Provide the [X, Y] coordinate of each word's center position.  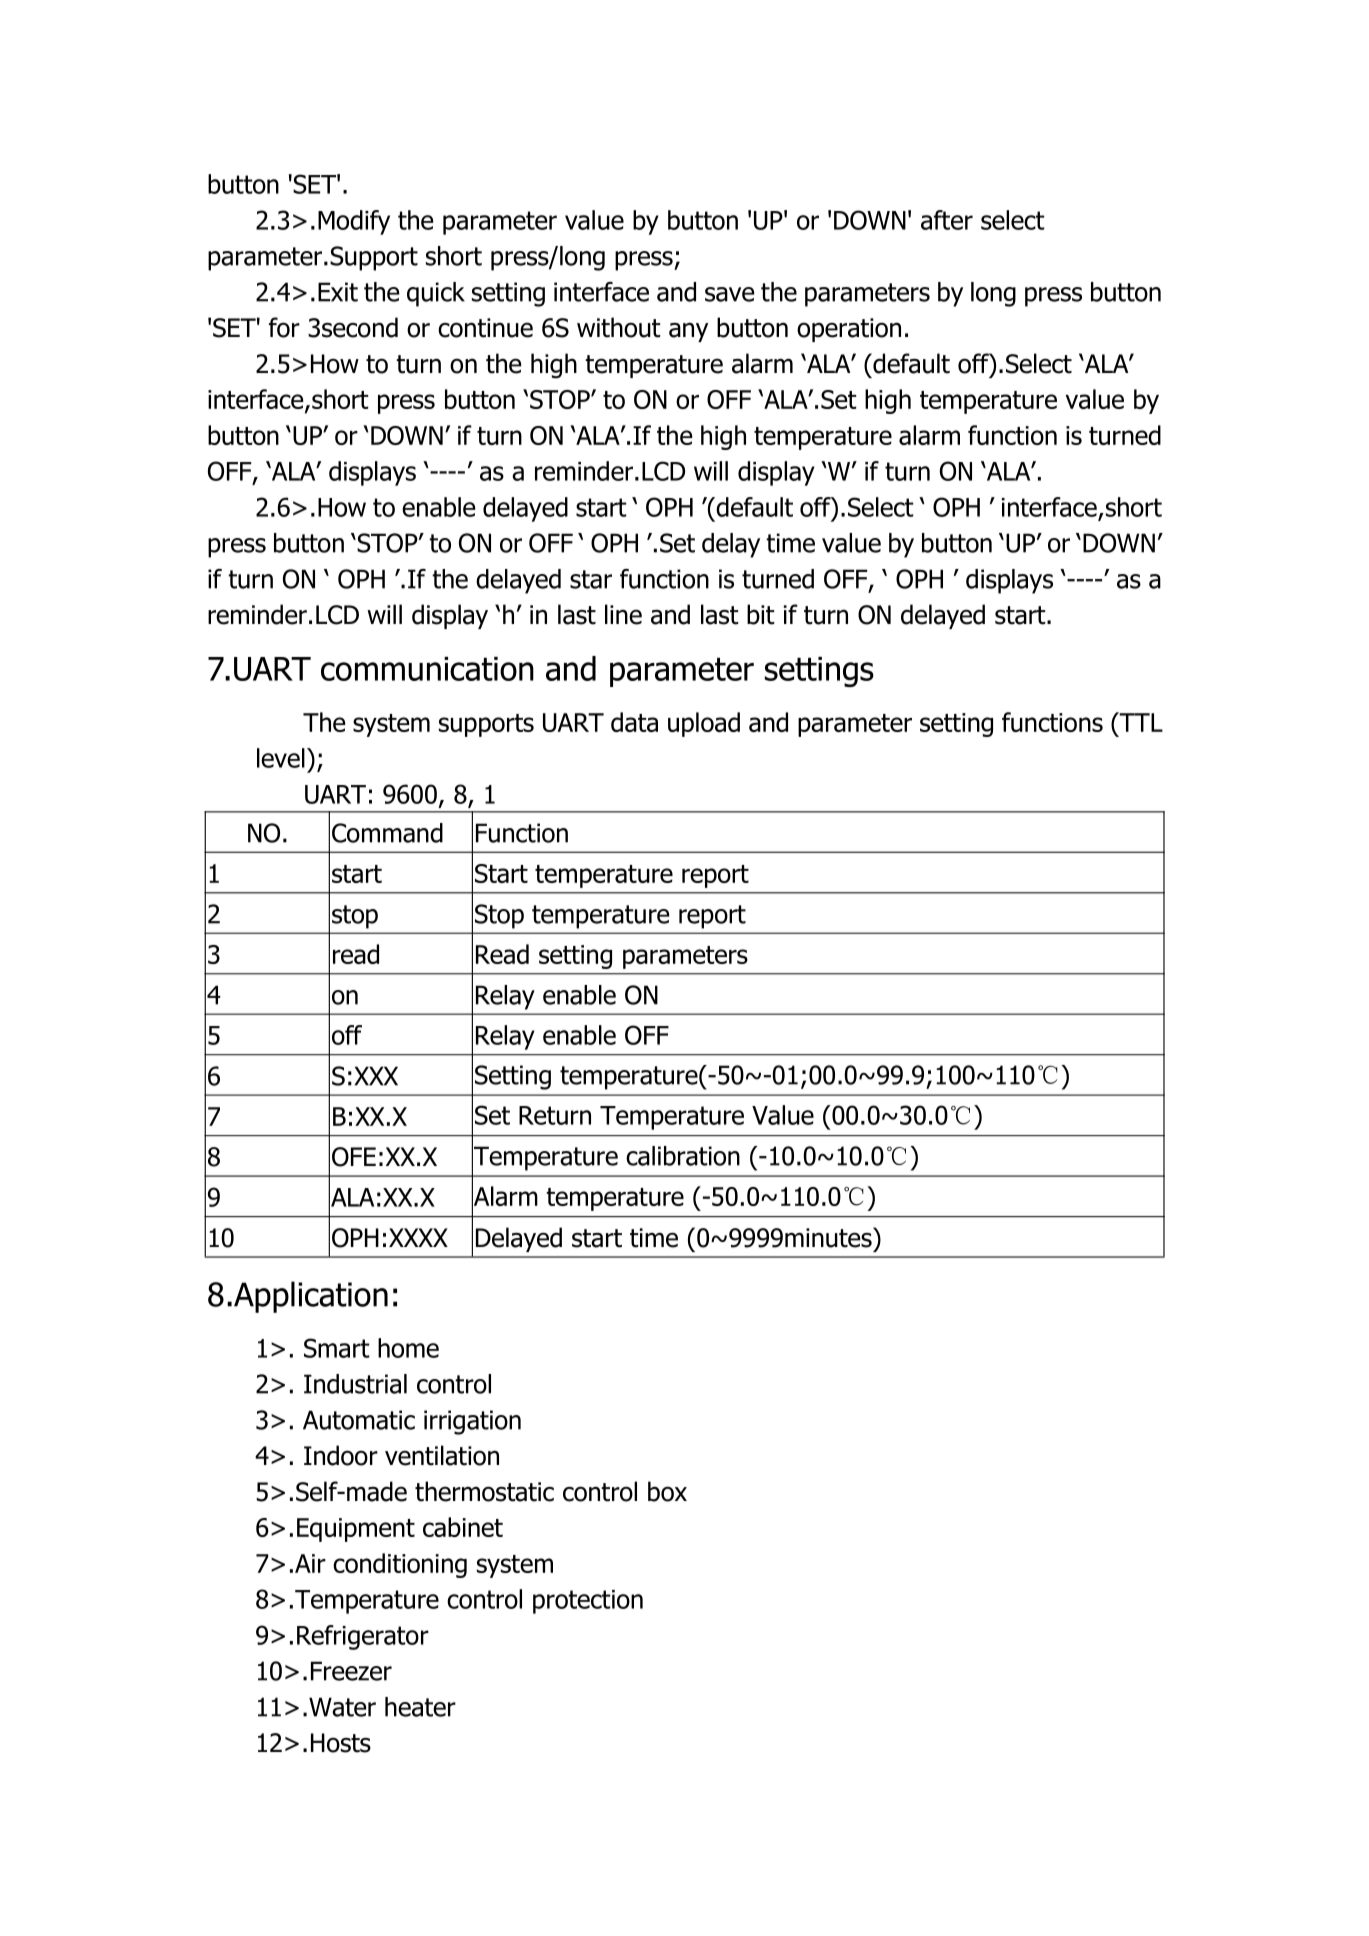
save [730, 294]
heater [420, 1707]
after [947, 220]
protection [588, 1602]
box [667, 1491]
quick [436, 294]
